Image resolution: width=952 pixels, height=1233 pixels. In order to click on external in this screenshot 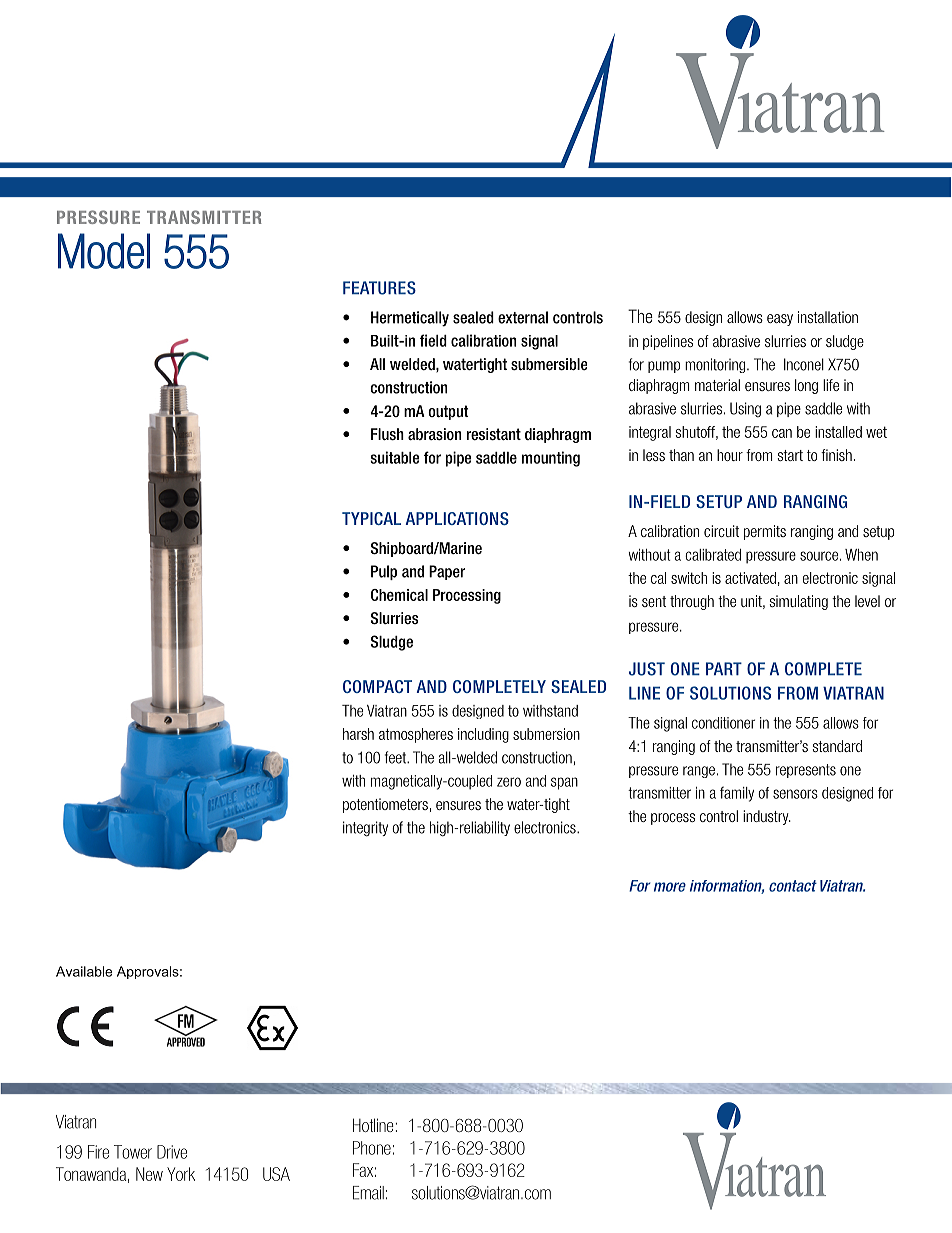, I will do `click(523, 317)`.
